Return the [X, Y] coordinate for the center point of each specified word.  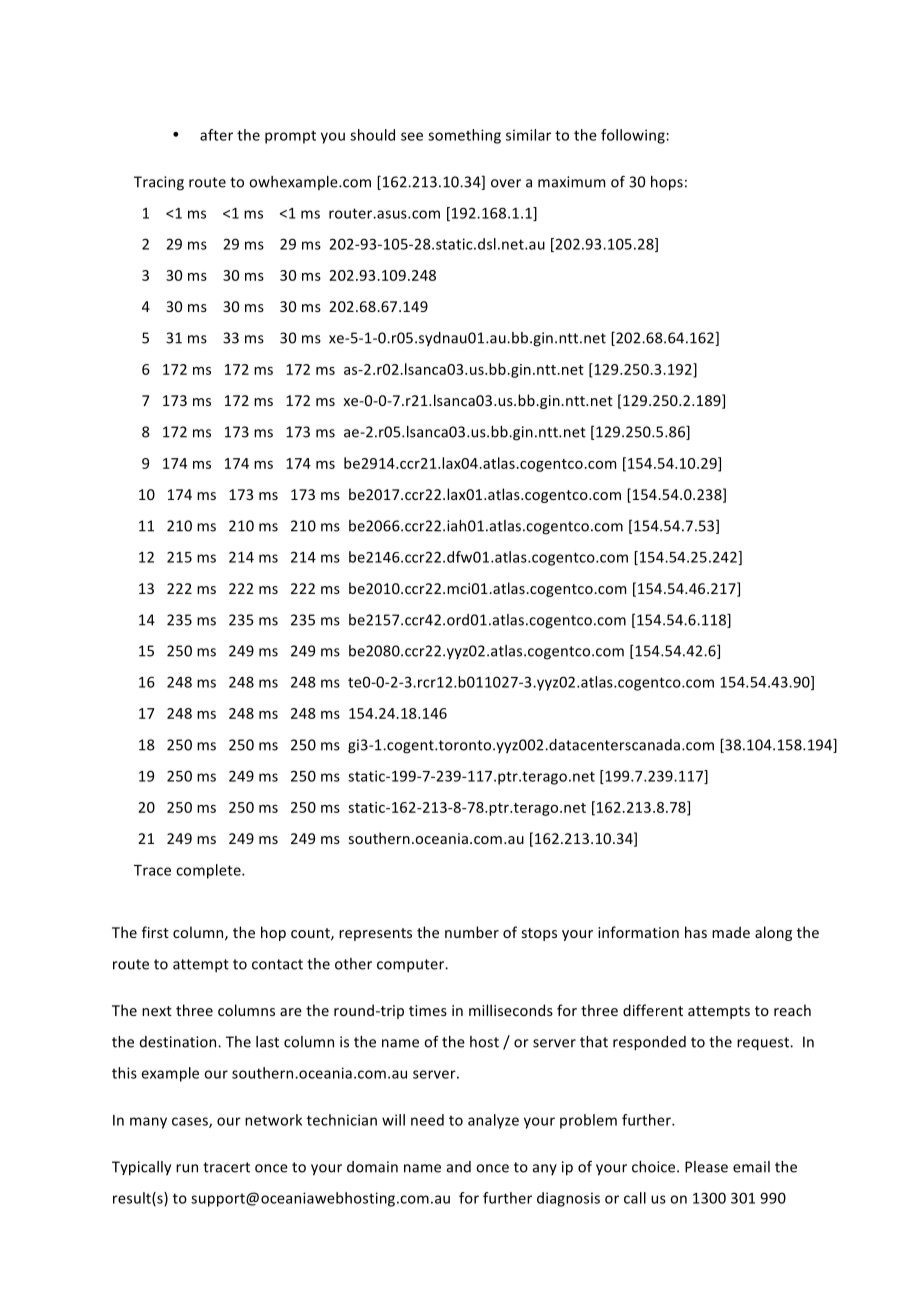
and [459, 1167]
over [506, 183]
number [472, 932]
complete [209, 871]
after [216, 135]
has [696, 932]
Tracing [159, 183]
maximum [571, 182]
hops [667, 183]
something [464, 136]
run [187, 1168]
